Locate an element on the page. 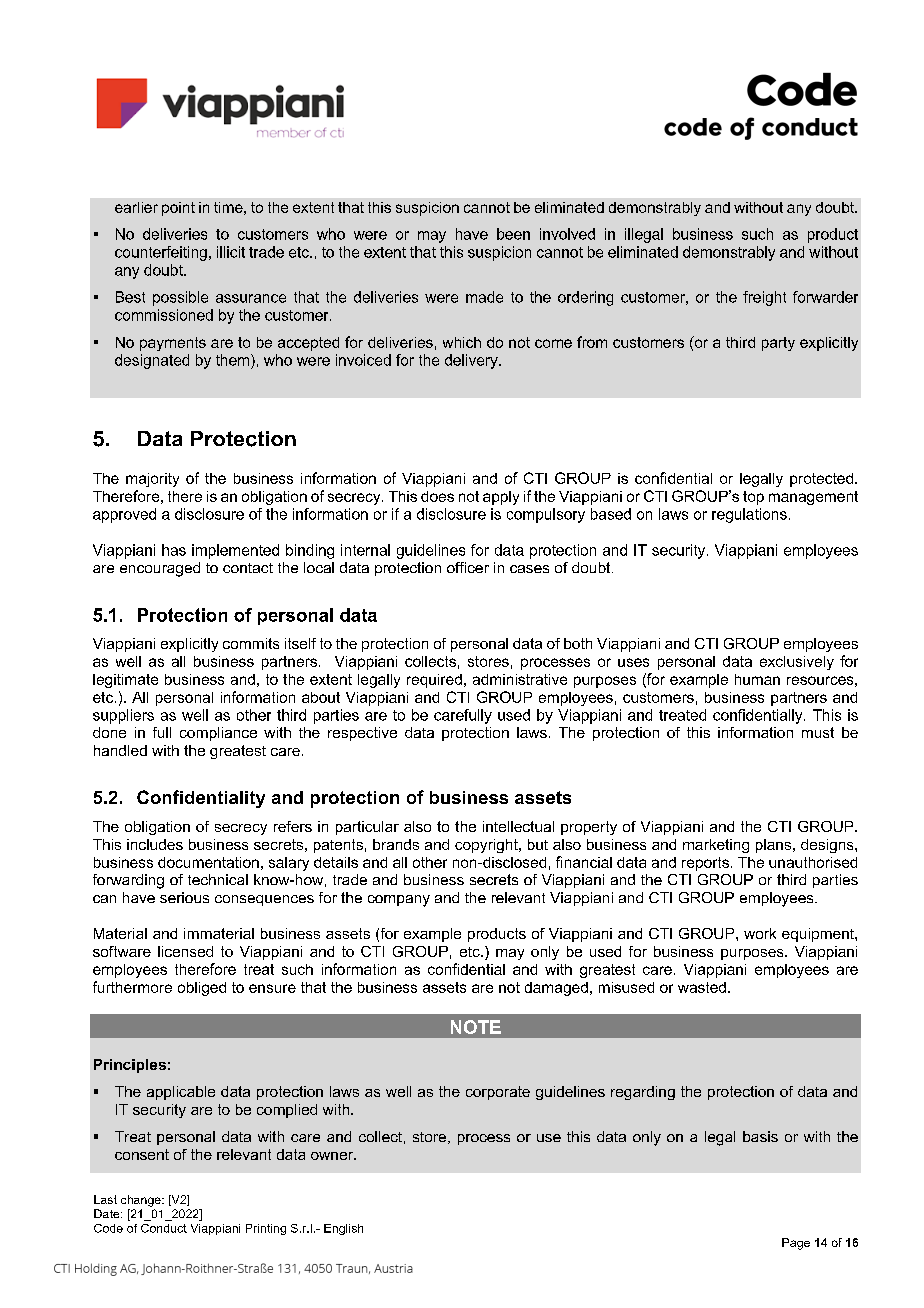 Image resolution: width=924 pixels, height=1308 pixels. been is located at coordinates (513, 234).
